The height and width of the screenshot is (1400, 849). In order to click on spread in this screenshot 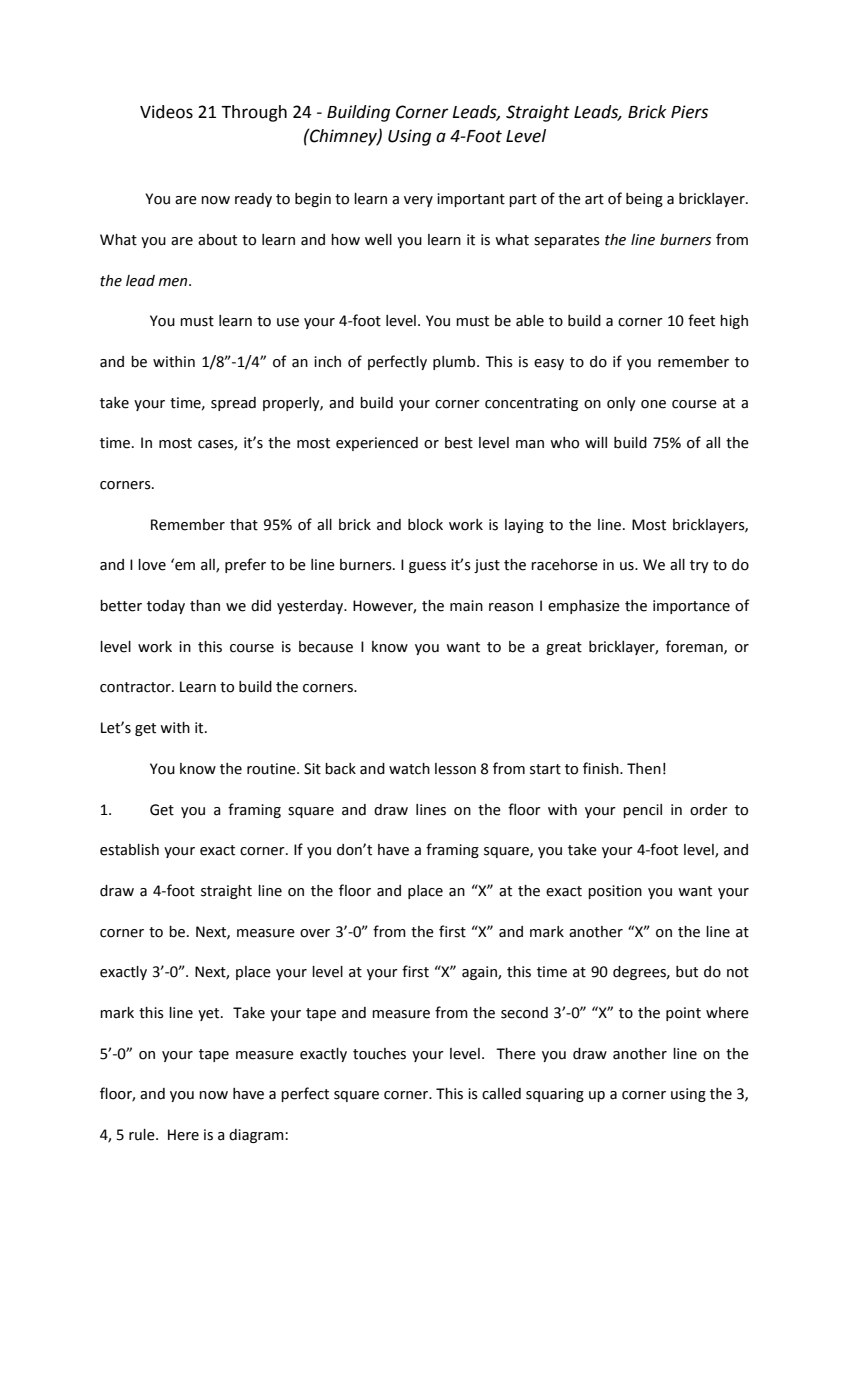, I will do `click(233, 404)`.
